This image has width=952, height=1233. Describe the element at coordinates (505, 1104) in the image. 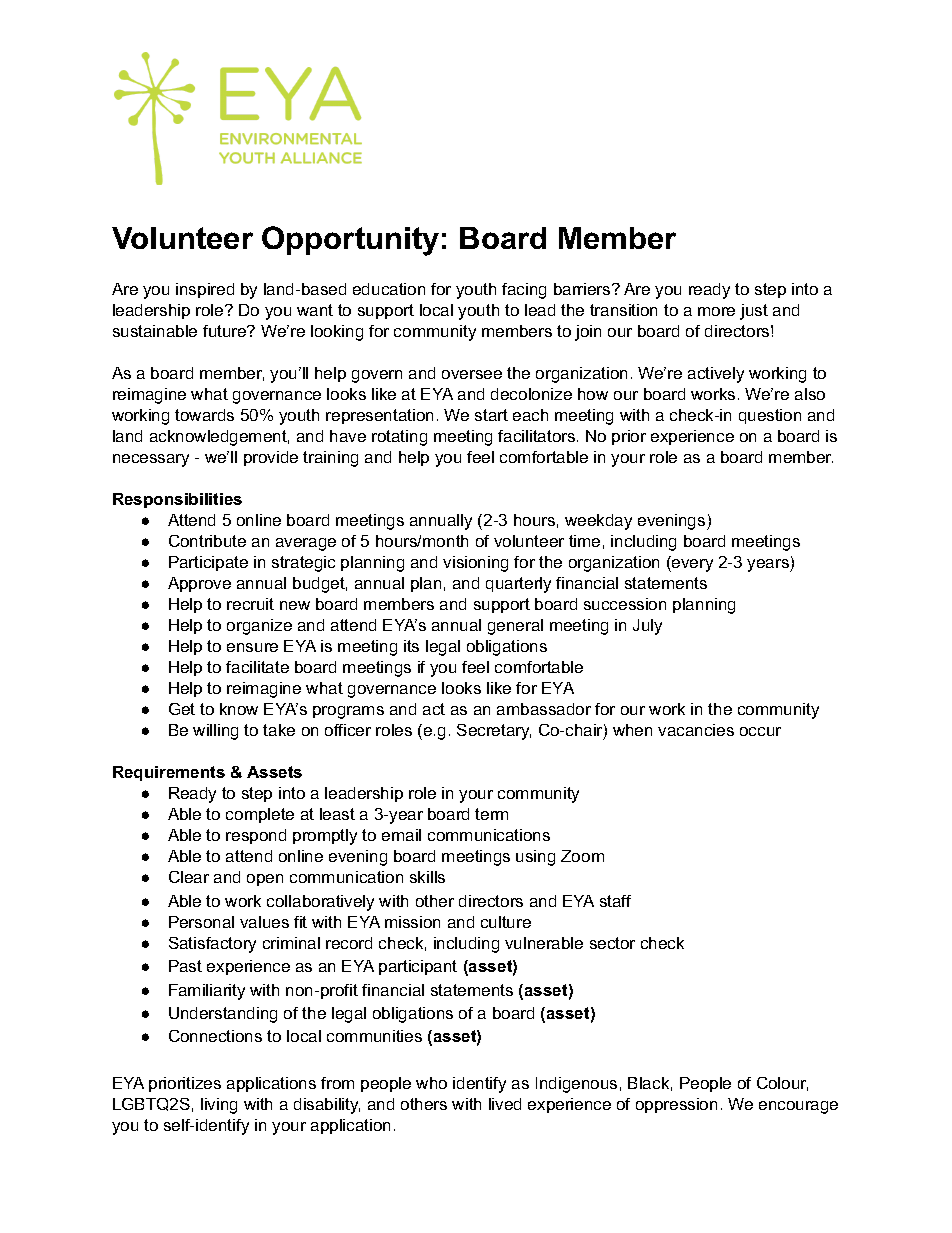

I see `lived` at that location.
